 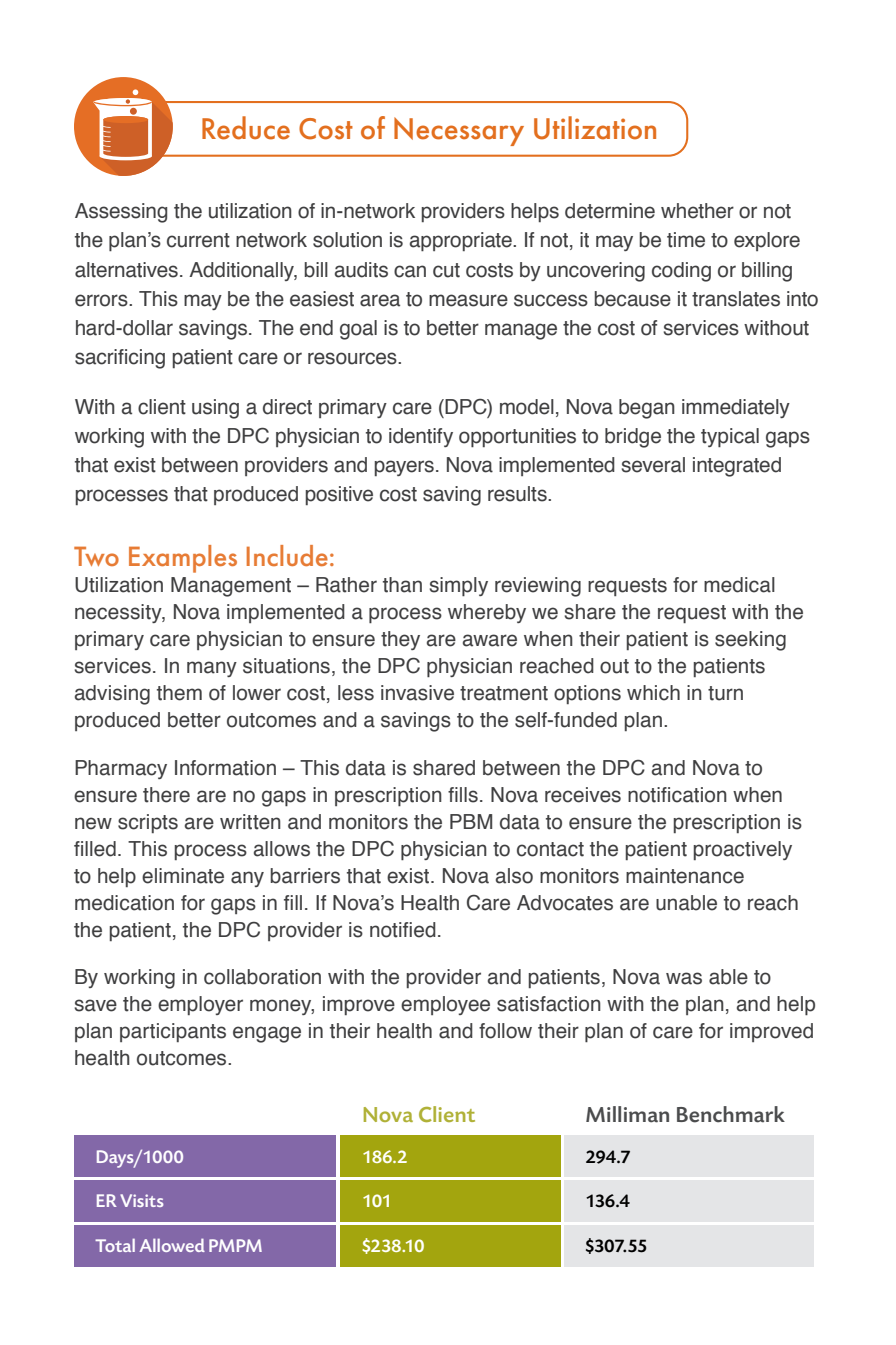 I want to click on proactively, so click(x=743, y=850).
